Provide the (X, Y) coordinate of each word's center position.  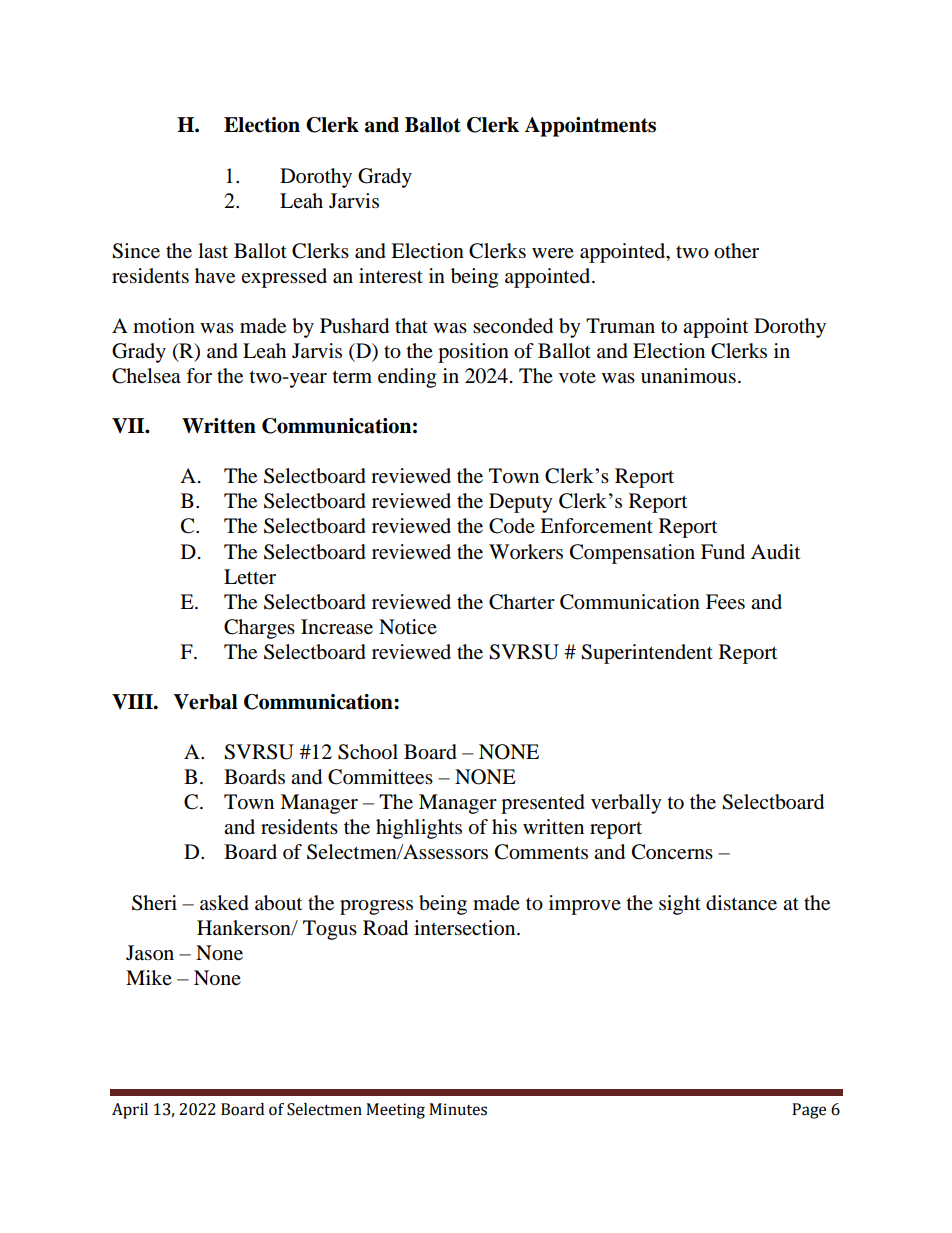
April (130, 1111)
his (504, 827)
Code (512, 526)
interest (391, 276)
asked (224, 903)
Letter (250, 577)
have (215, 276)
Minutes (458, 1109)
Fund (723, 551)
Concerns (672, 852)
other (736, 251)
